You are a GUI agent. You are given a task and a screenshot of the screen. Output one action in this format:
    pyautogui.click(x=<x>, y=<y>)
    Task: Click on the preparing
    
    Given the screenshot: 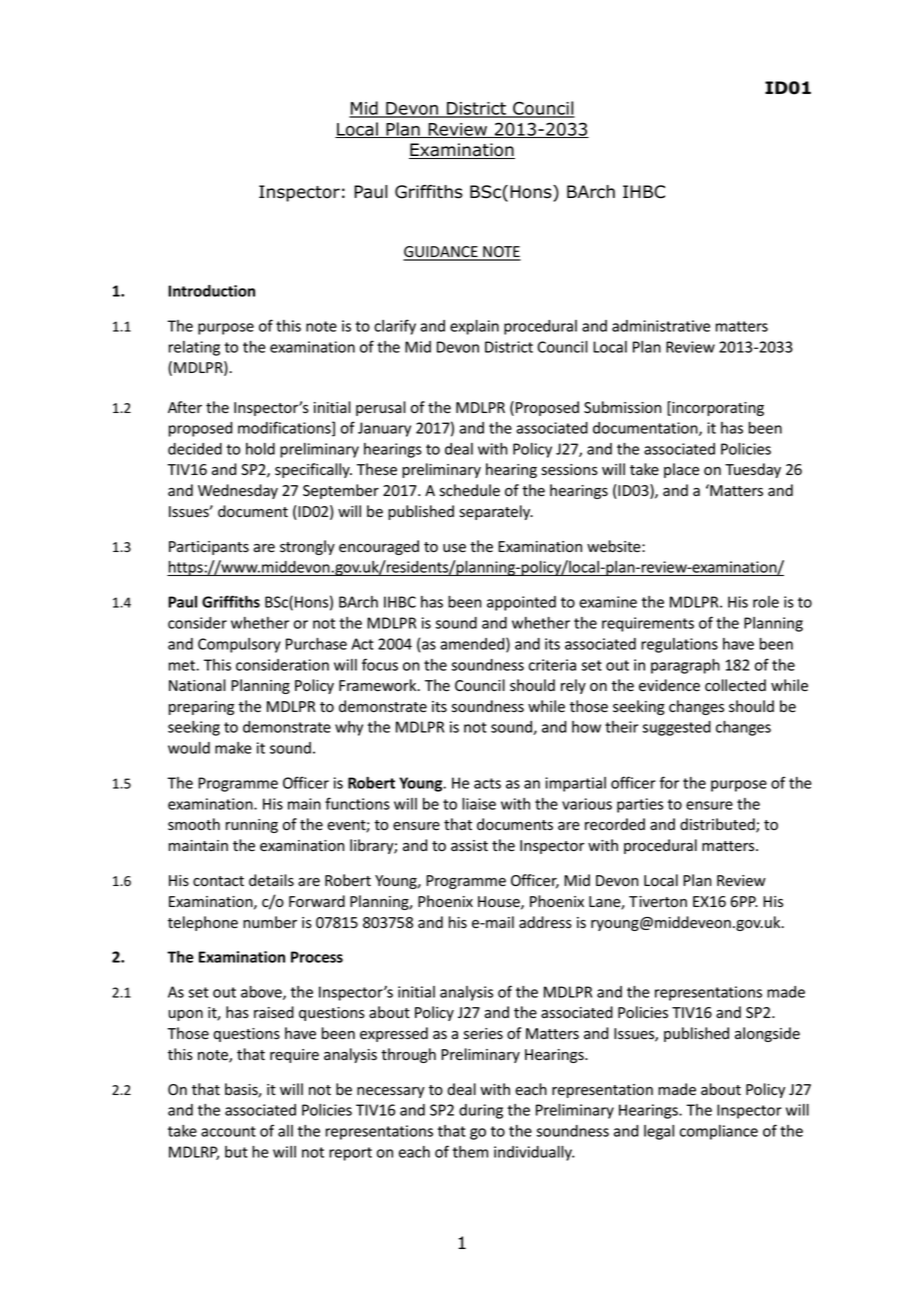 What is the action you would take?
    pyautogui.click(x=201, y=708)
